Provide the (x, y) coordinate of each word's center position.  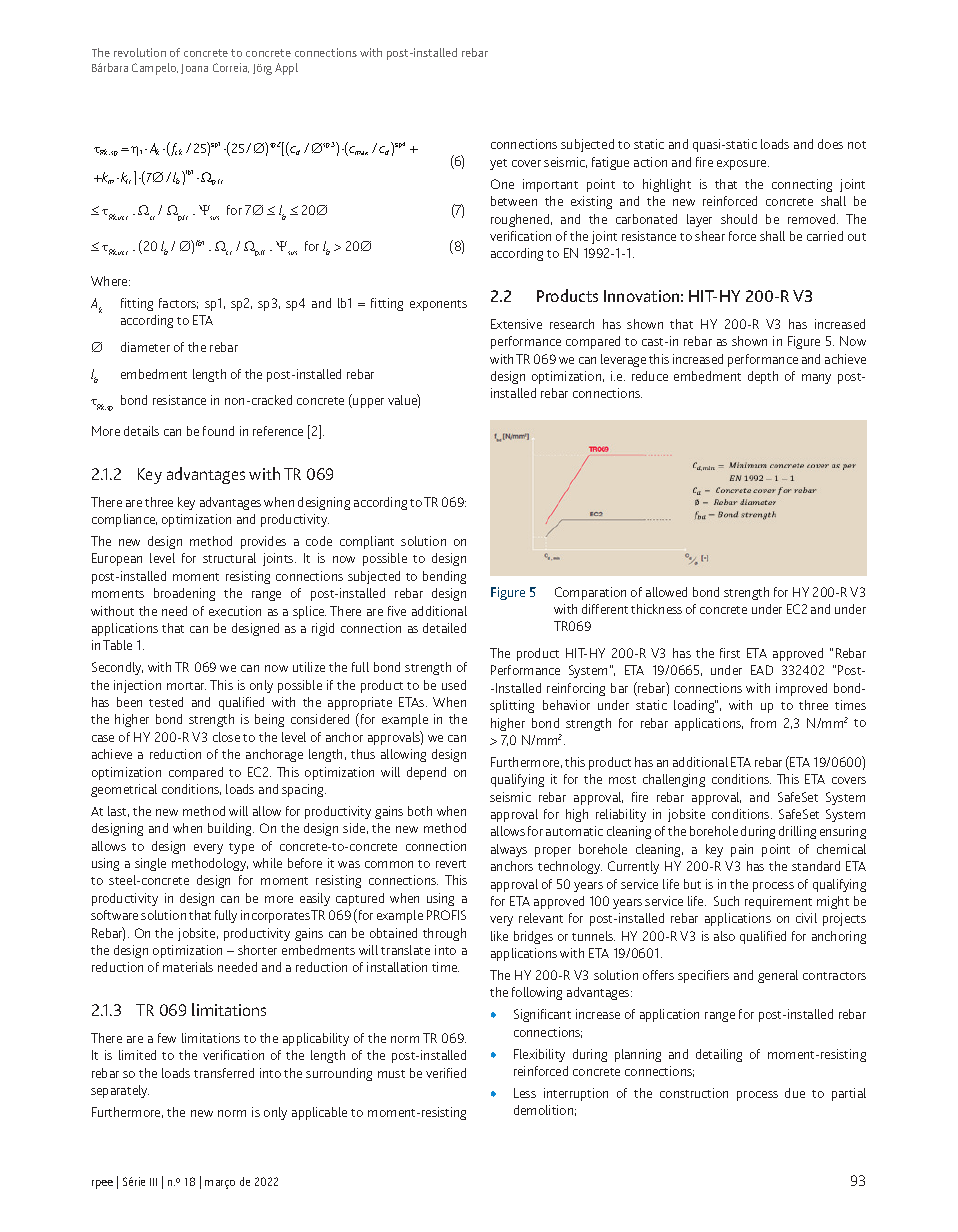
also (724, 936)
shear (710, 236)
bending (444, 577)
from (763, 723)
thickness (656, 609)
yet (498, 164)
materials (188, 967)
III (153, 1182)
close (226, 737)
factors (178, 303)
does (830, 144)
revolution (140, 52)
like (499, 936)
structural (229, 558)
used (454, 685)
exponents (438, 305)
